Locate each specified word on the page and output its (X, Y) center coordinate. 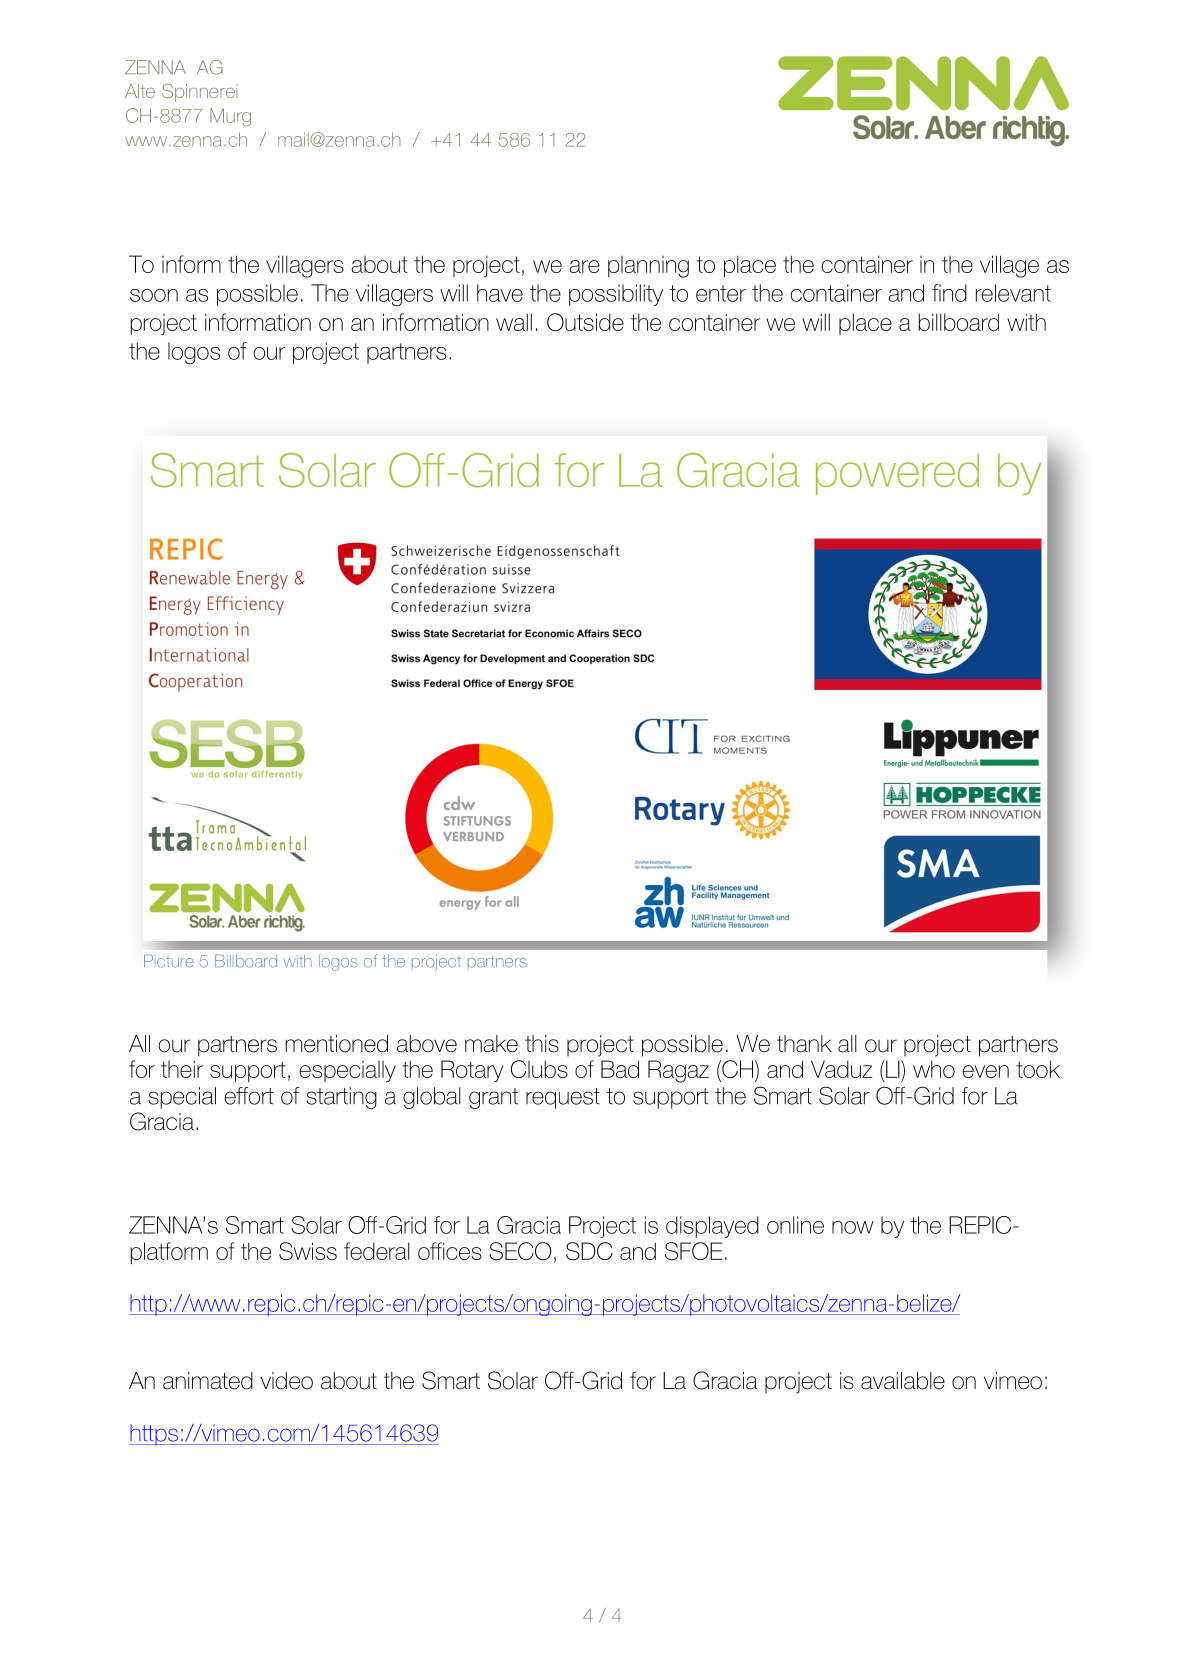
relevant (1013, 293)
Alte (140, 91)
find (949, 293)
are (584, 266)
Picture (169, 961)
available (903, 1381)
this (542, 1044)
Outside (585, 322)
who (934, 1069)
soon (154, 295)
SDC (589, 1251)
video (286, 1381)
